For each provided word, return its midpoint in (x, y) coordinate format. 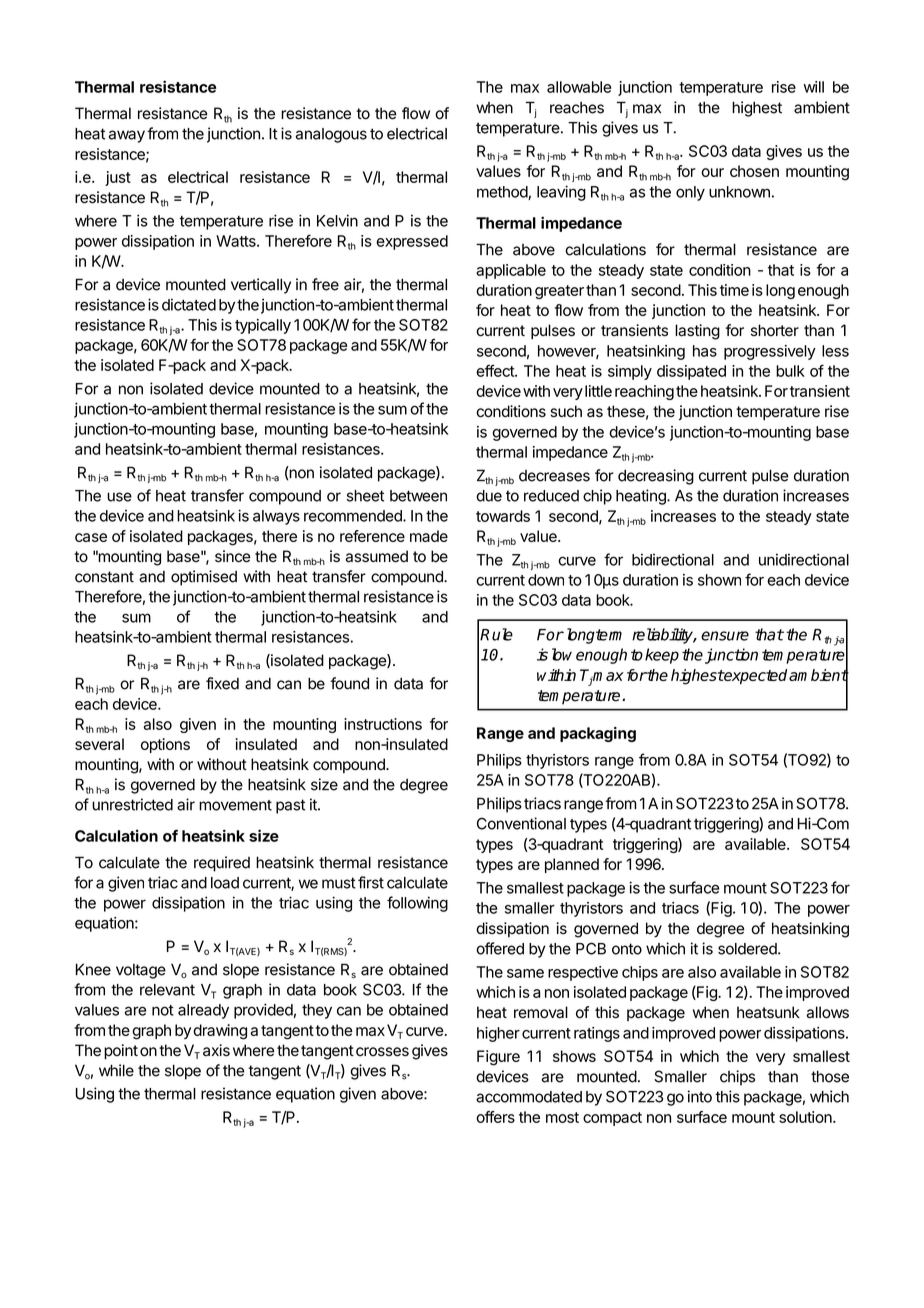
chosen (754, 171)
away (127, 136)
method (503, 193)
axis (216, 1050)
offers (495, 1117)
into (700, 1096)
